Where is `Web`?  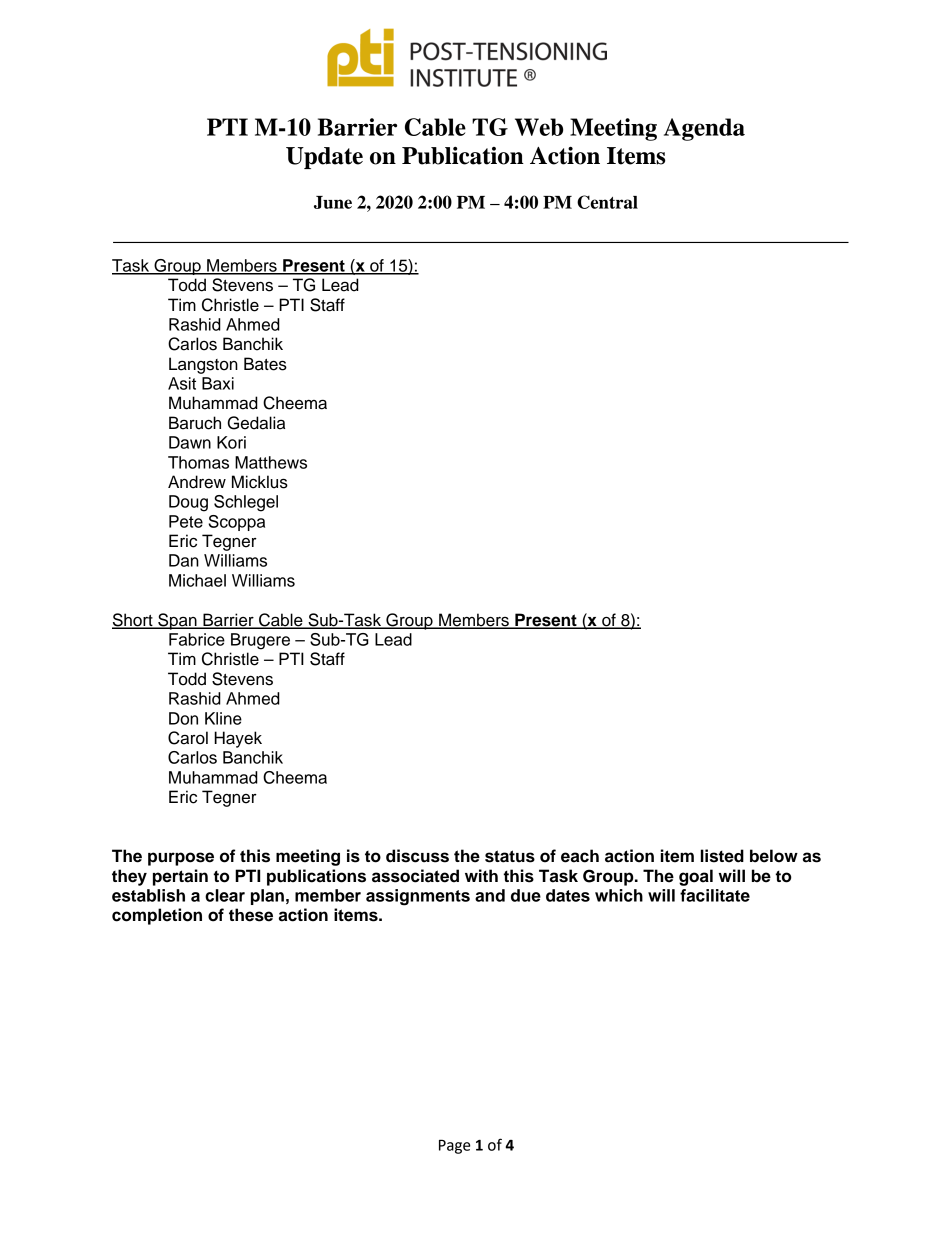 Web is located at coordinates (539, 127).
